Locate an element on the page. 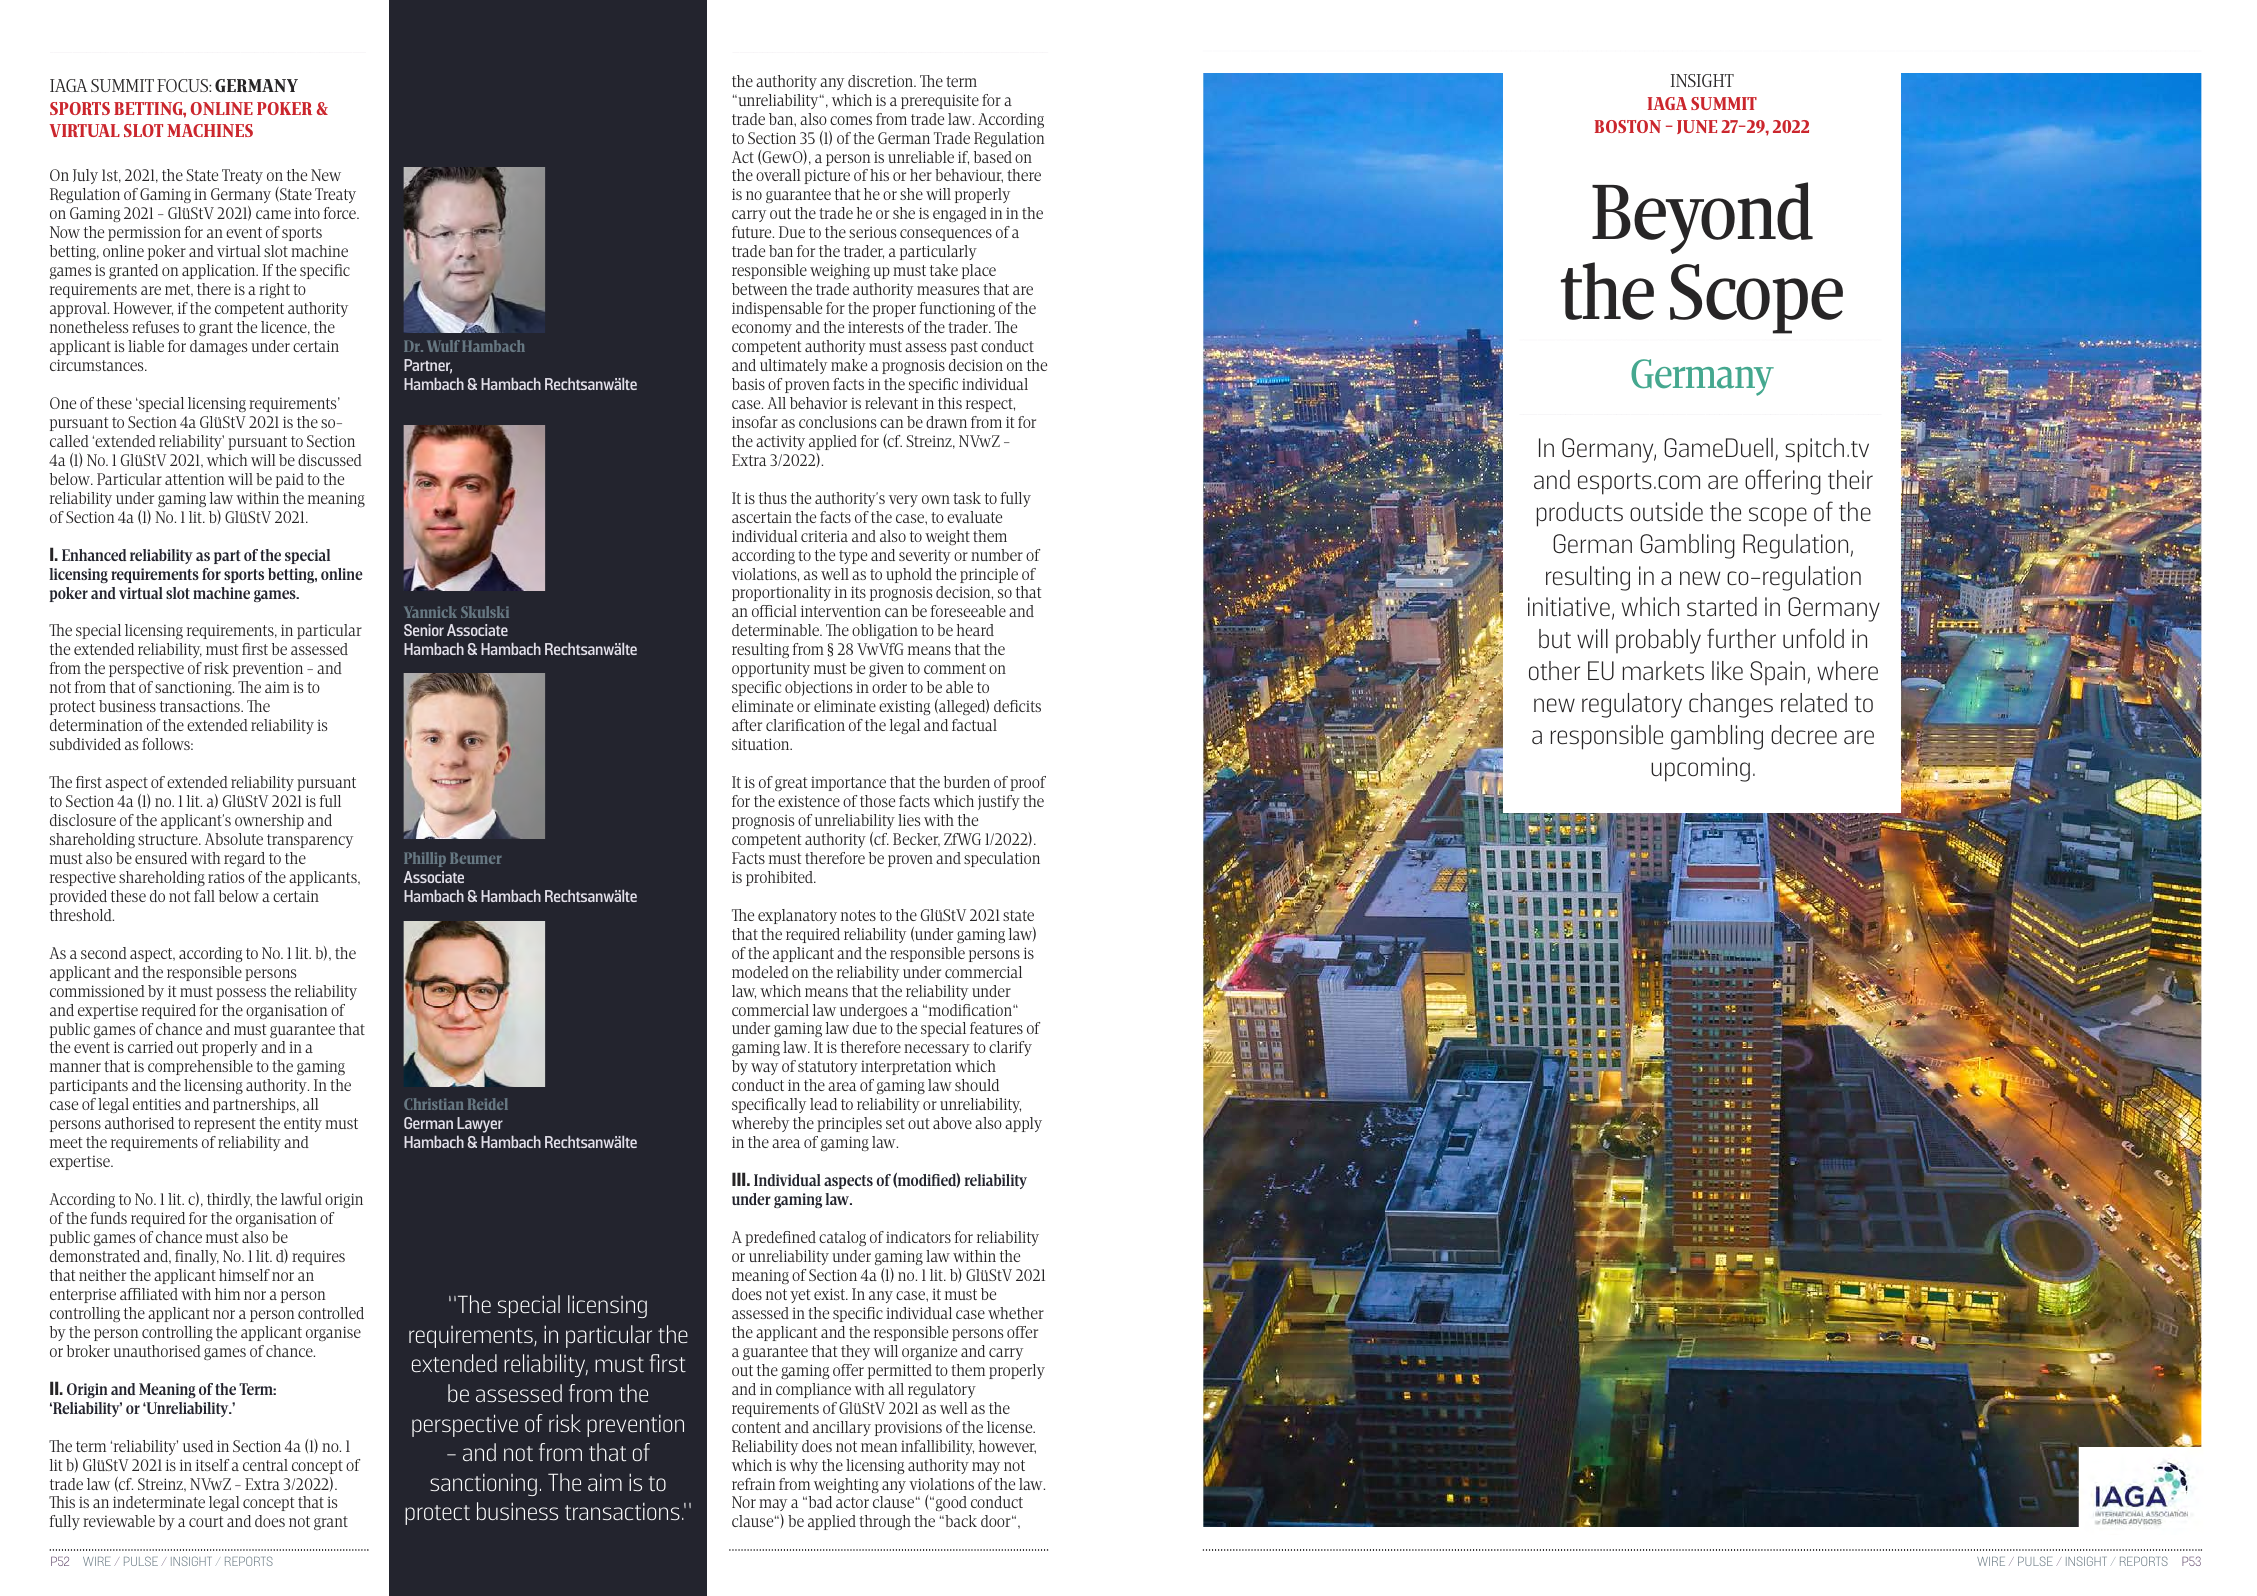  clarify is located at coordinates (1010, 1048).
